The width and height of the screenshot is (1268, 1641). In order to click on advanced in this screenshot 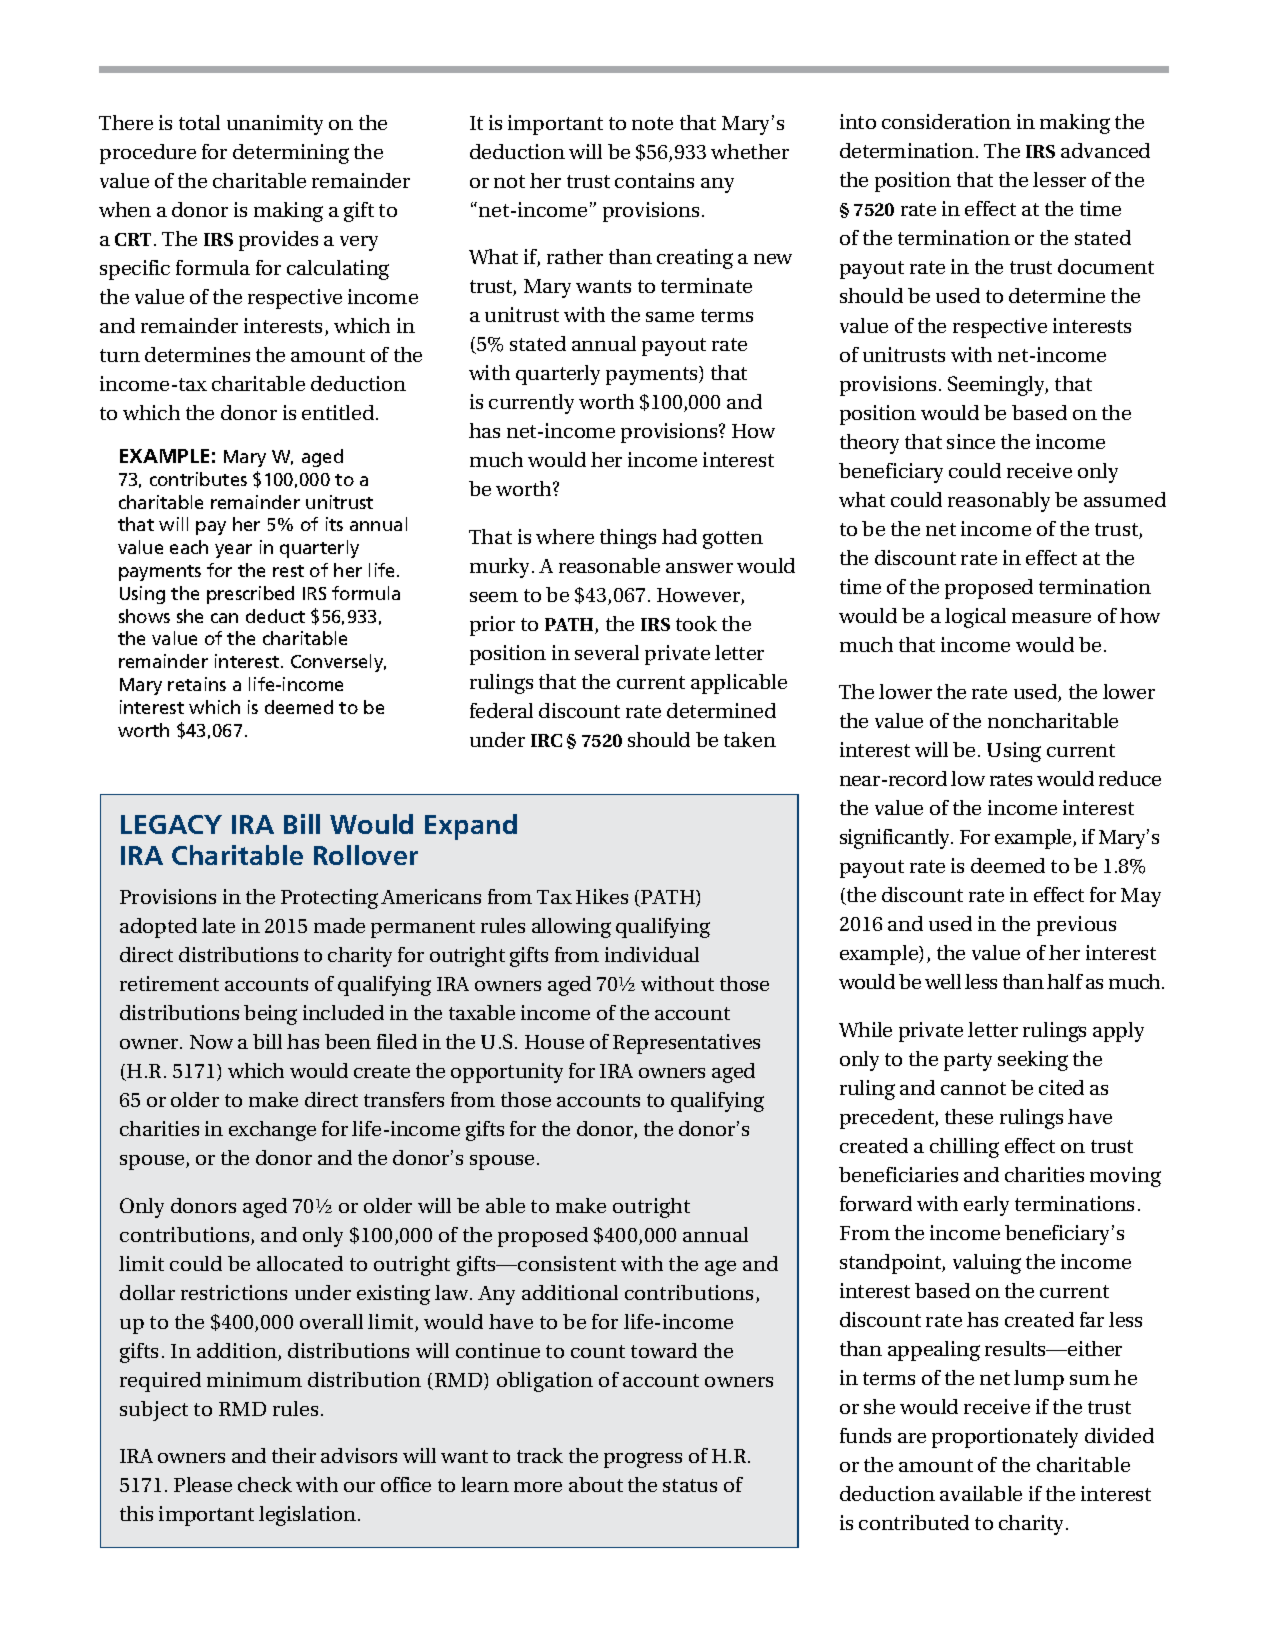, I will do `click(1105, 150)`.
